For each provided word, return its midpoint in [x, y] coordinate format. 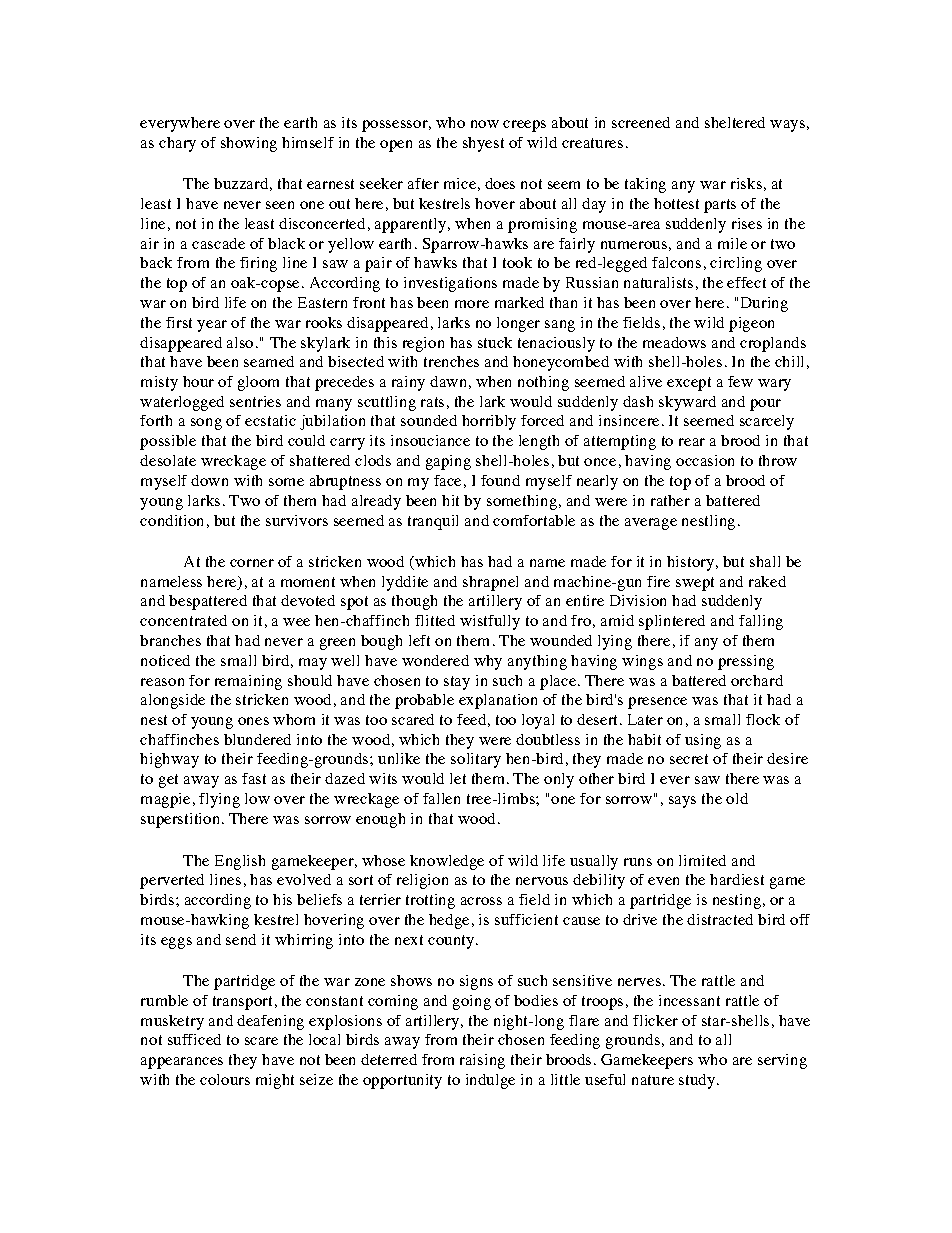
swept [695, 584]
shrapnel [490, 583]
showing [249, 144]
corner [252, 563]
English [240, 862]
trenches [451, 361]
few [740, 381]
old [737, 798]
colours [225, 1079]
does [500, 183]
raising [482, 1061]
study [698, 1081]
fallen [441, 798]
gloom [258, 383]
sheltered [735, 122]
